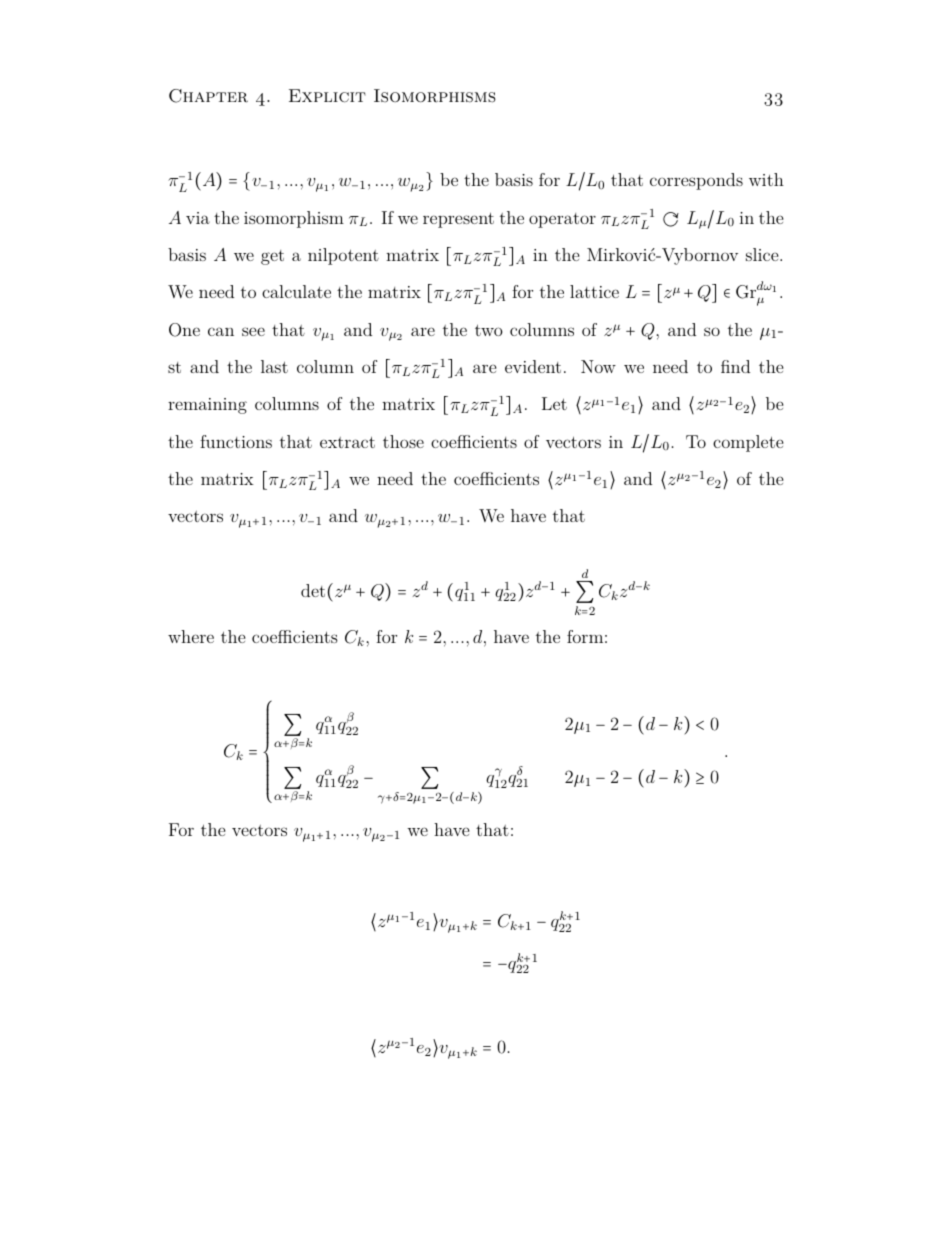 The height and width of the screenshot is (1233, 952). Describe the element at coordinates (696, 181) in the screenshot. I see `corresponds` at that location.
